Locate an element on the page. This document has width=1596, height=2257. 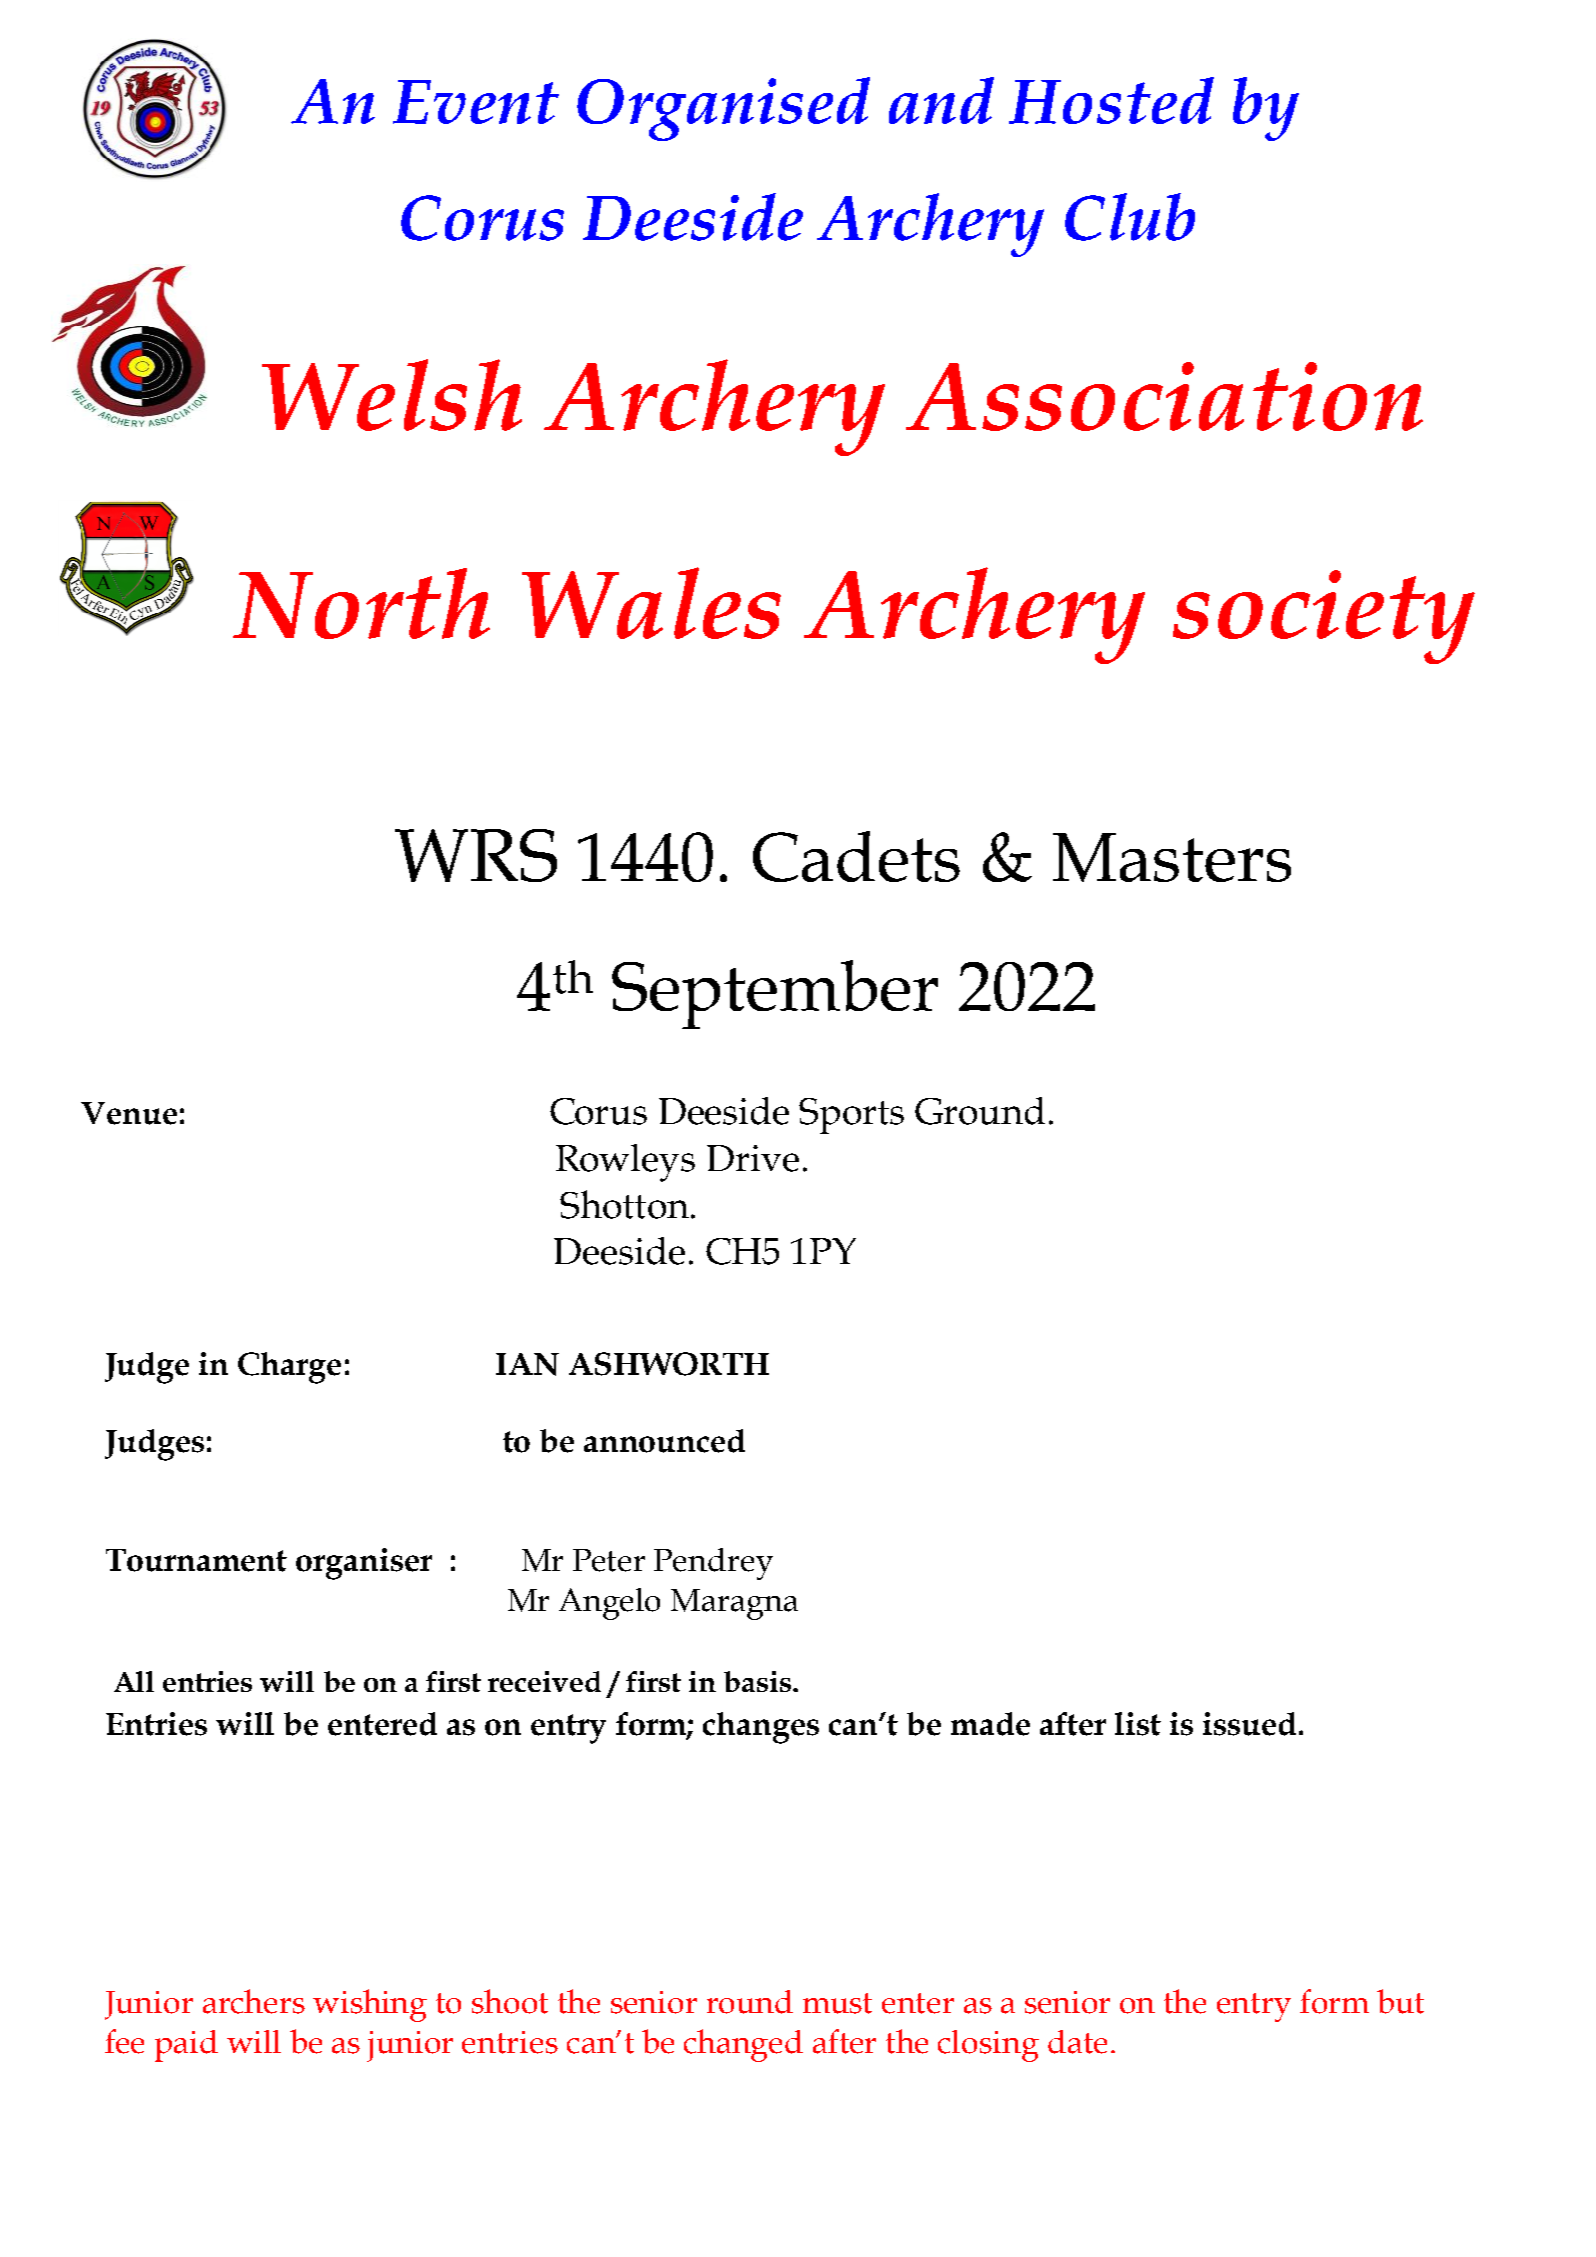
Venue is located at coordinates (129, 1113).
